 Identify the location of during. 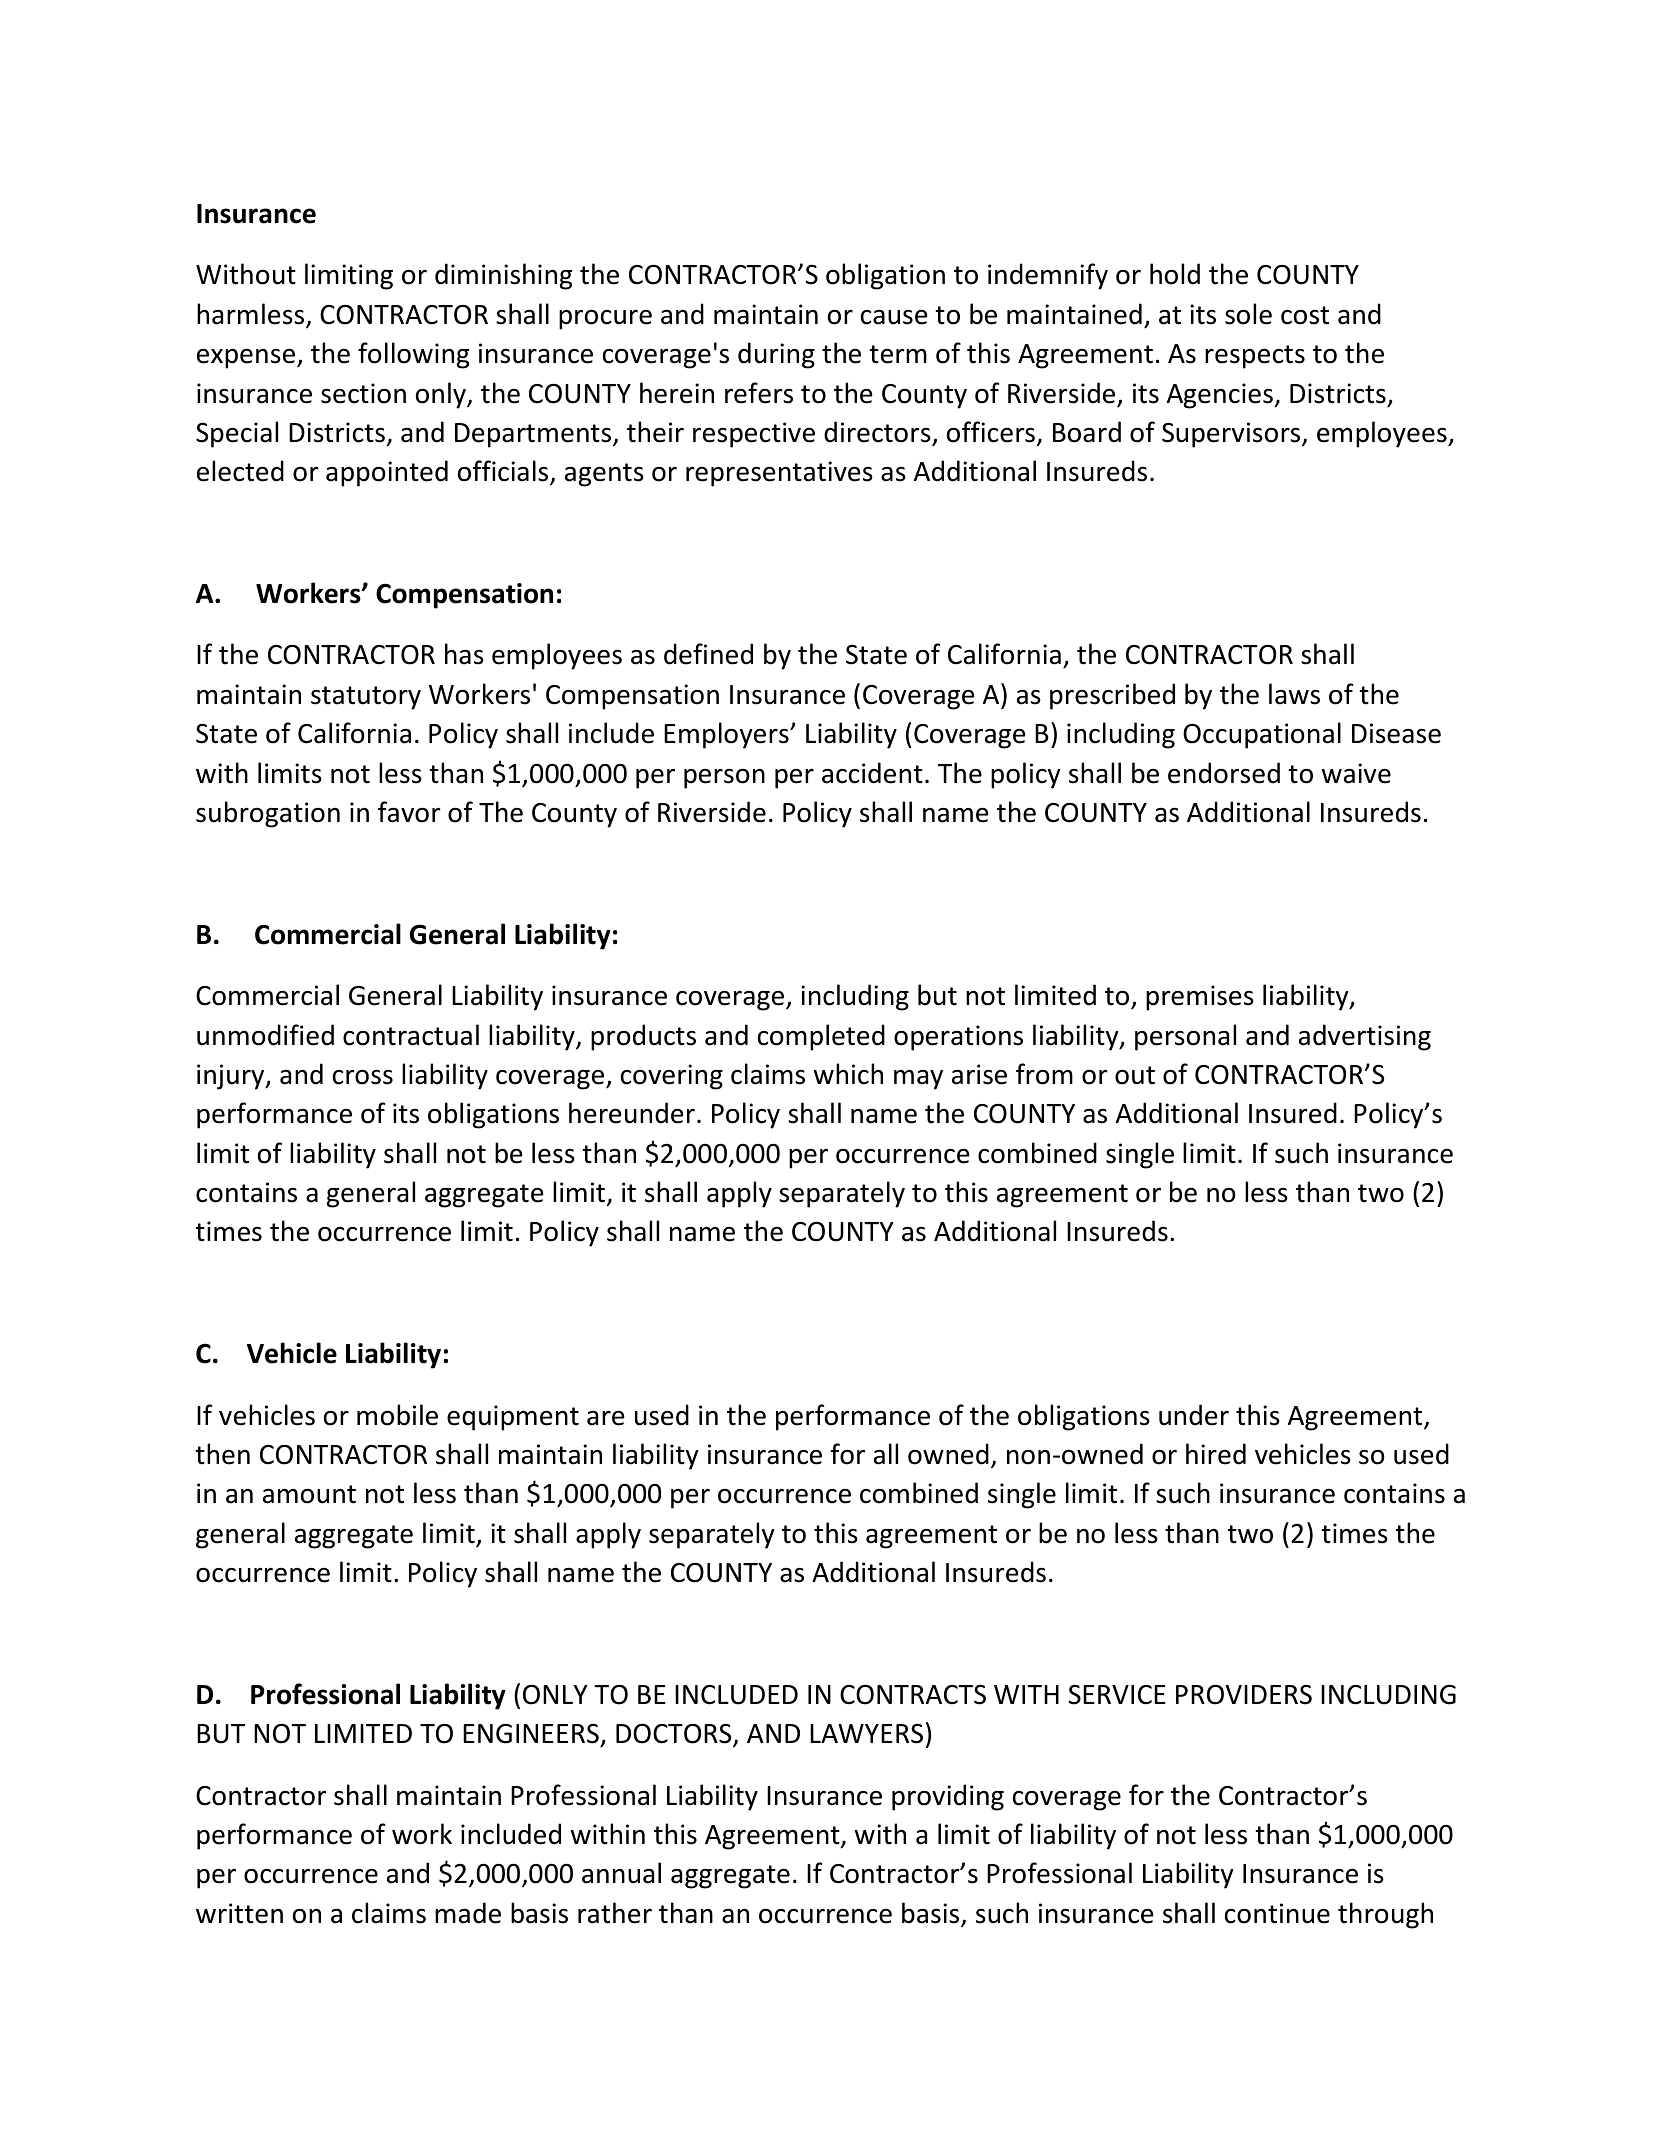
(776, 355).
